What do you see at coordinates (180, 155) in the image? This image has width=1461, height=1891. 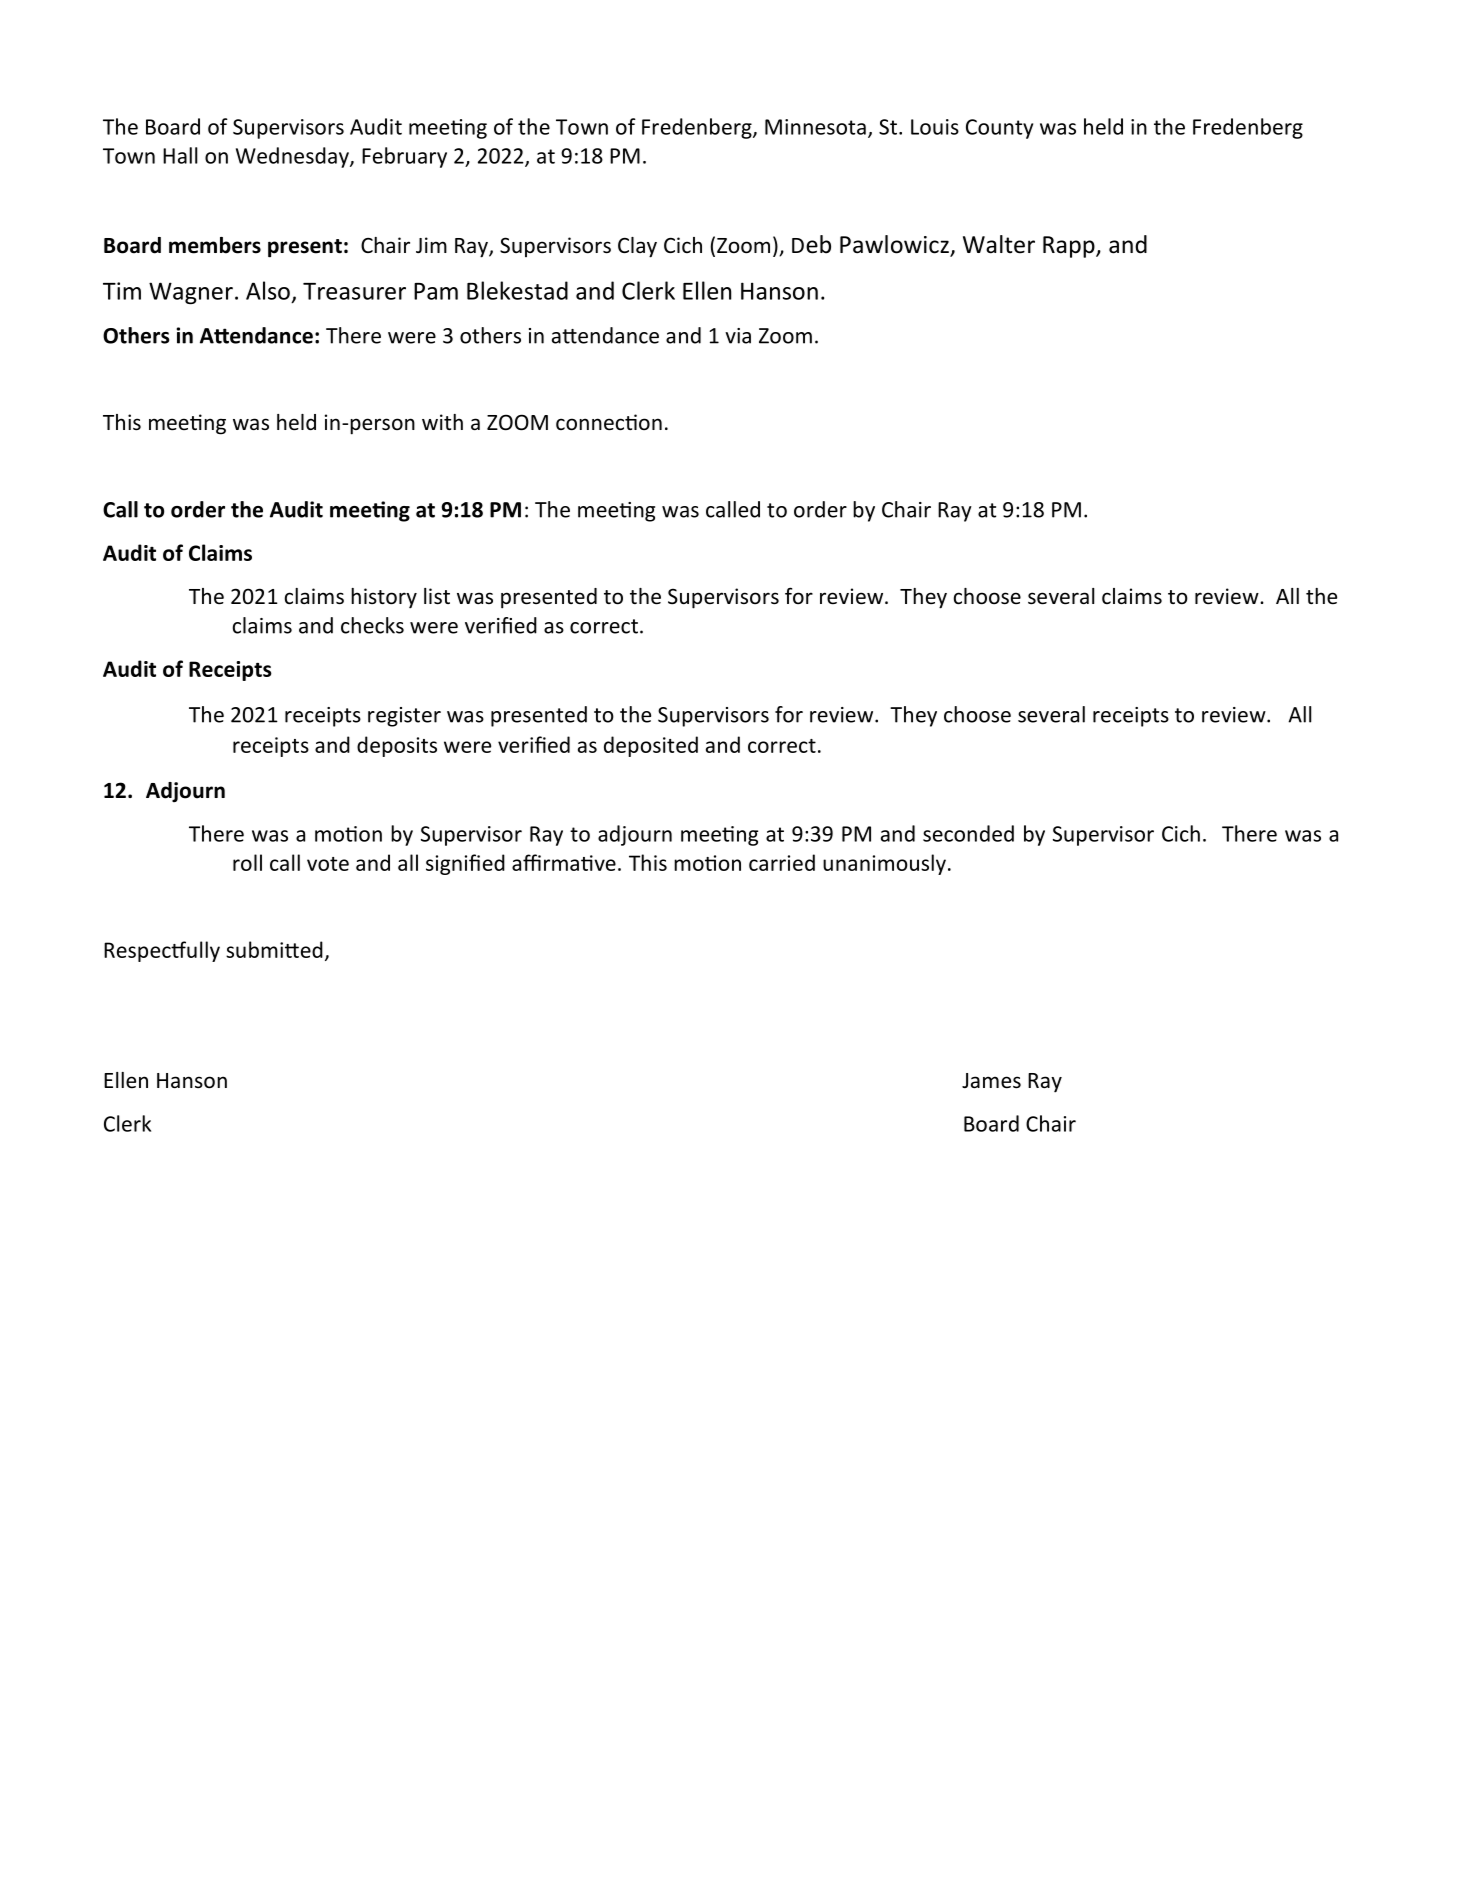 I see `Hall` at bounding box center [180, 155].
